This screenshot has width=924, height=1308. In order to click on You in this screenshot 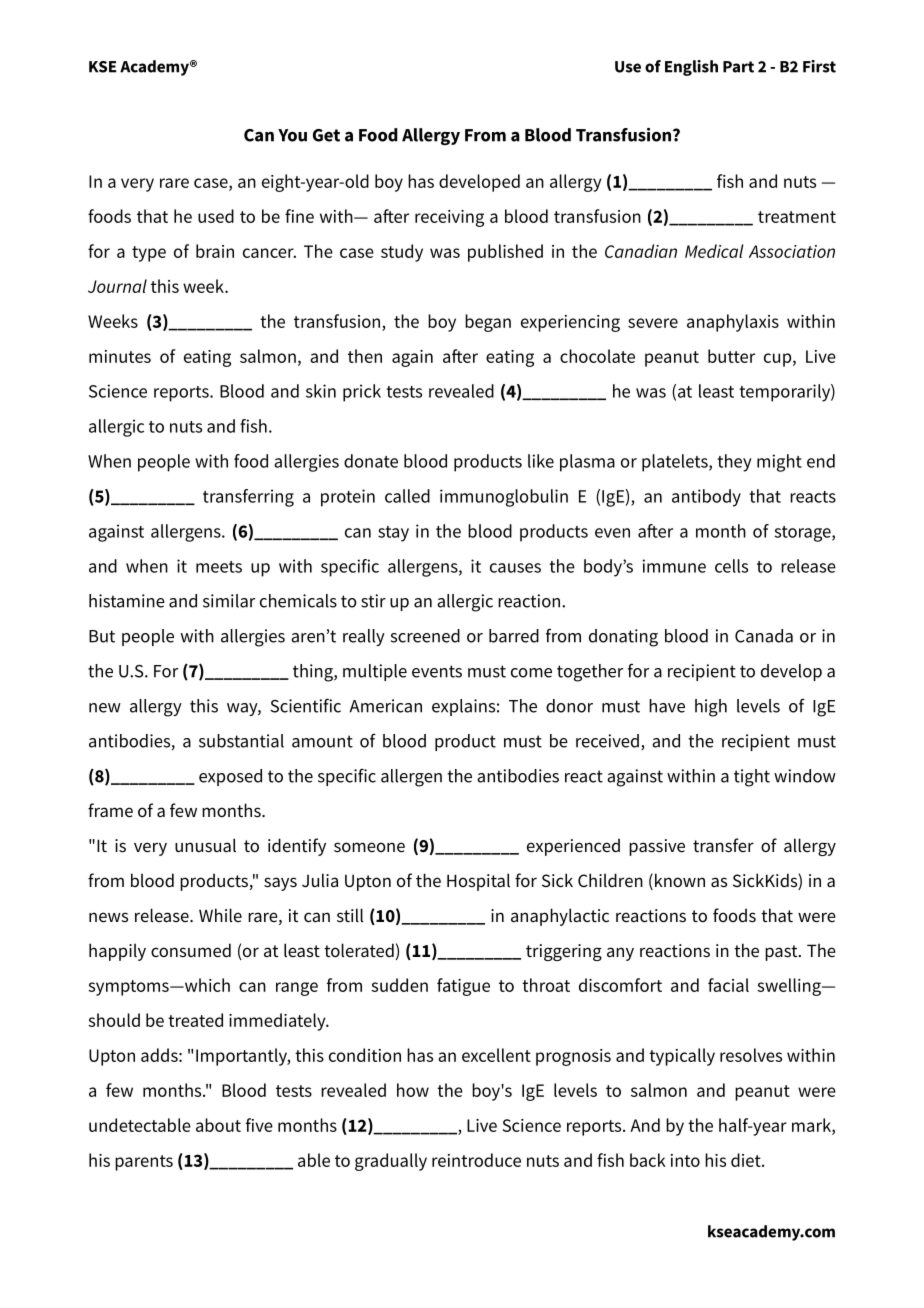, I will do `click(292, 135)`.
